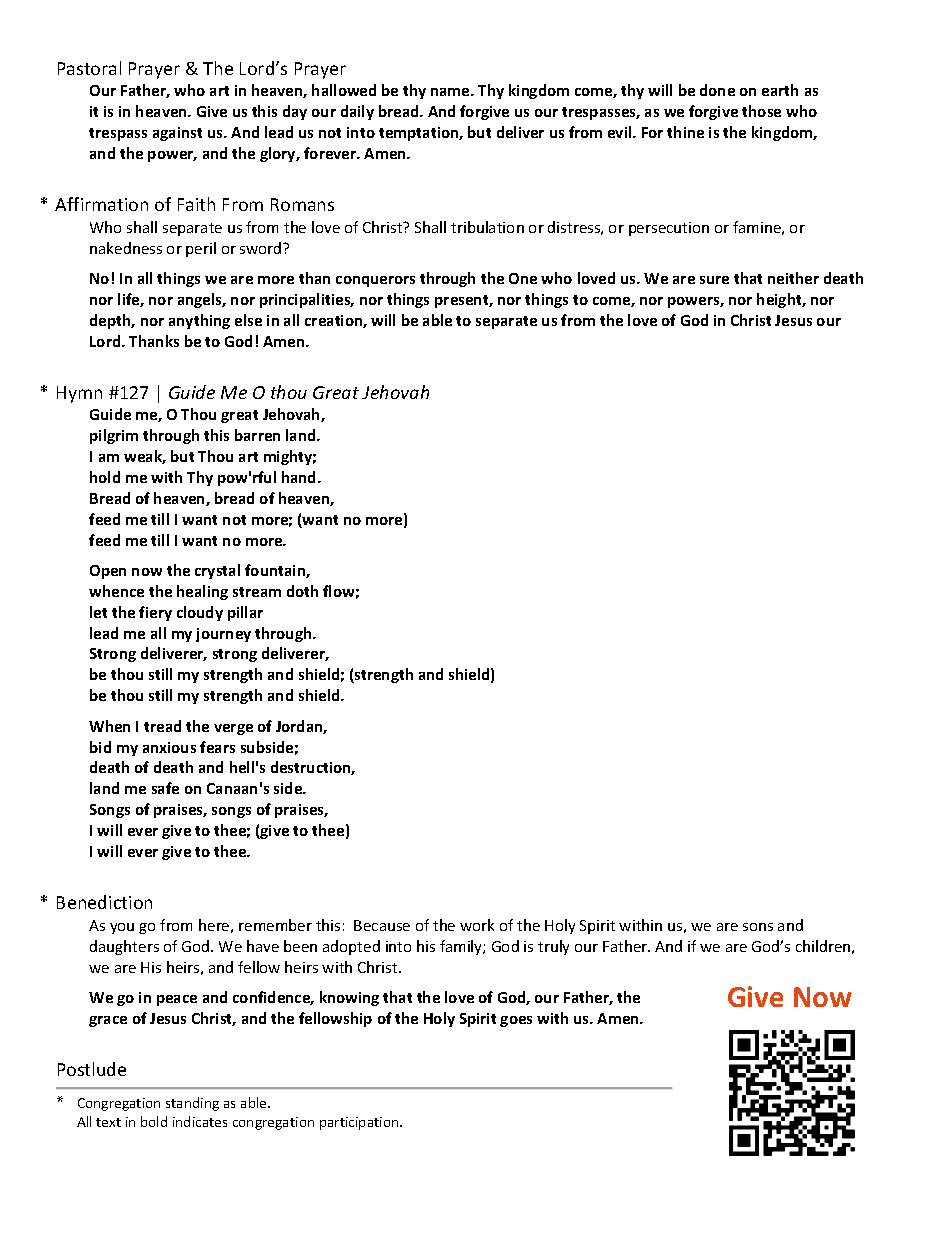 The width and height of the image is (952, 1233). Describe the element at coordinates (302, 591) in the image. I see `doth` at that location.
